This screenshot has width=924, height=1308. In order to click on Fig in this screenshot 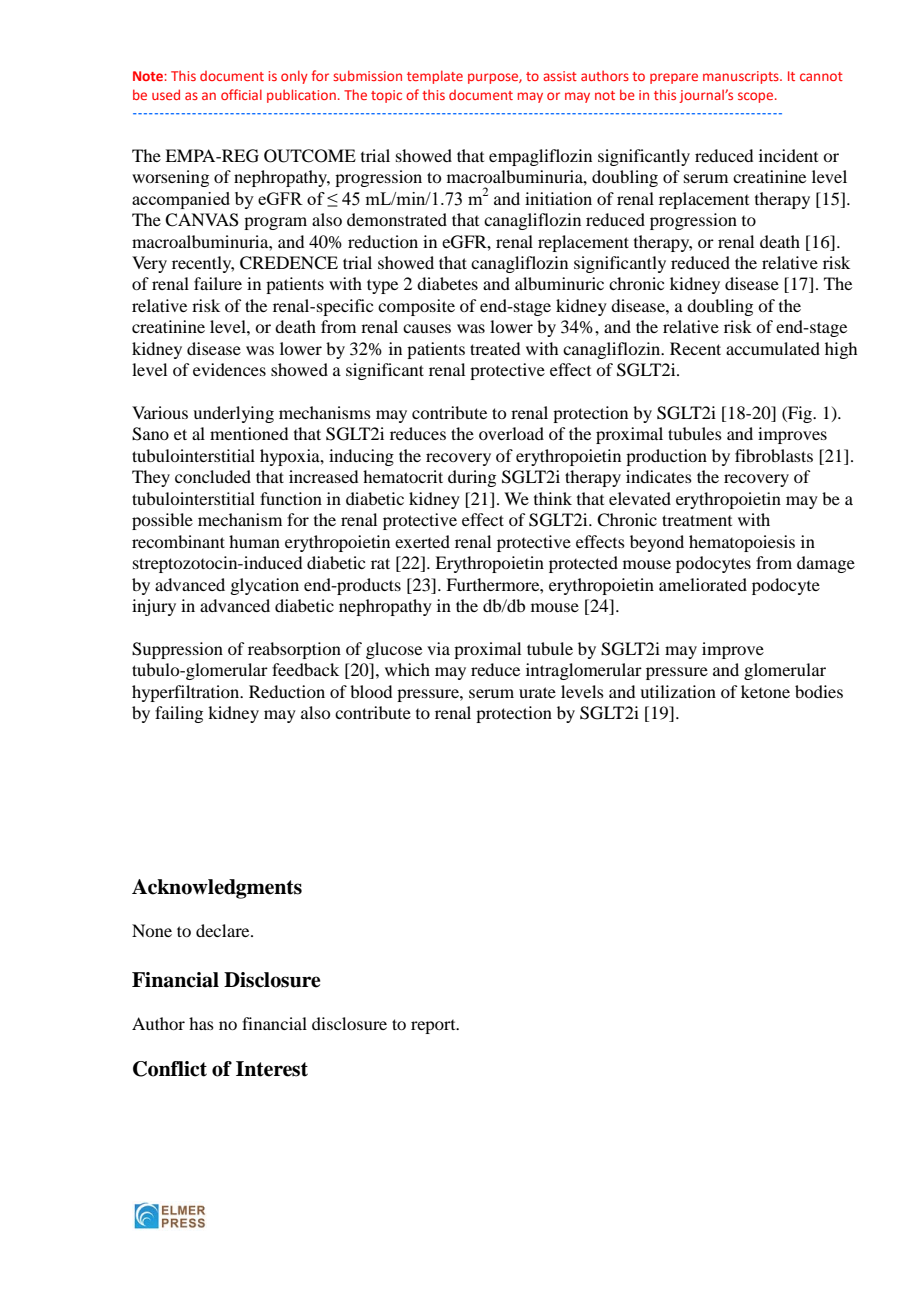, I will do `click(800, 414)`.
